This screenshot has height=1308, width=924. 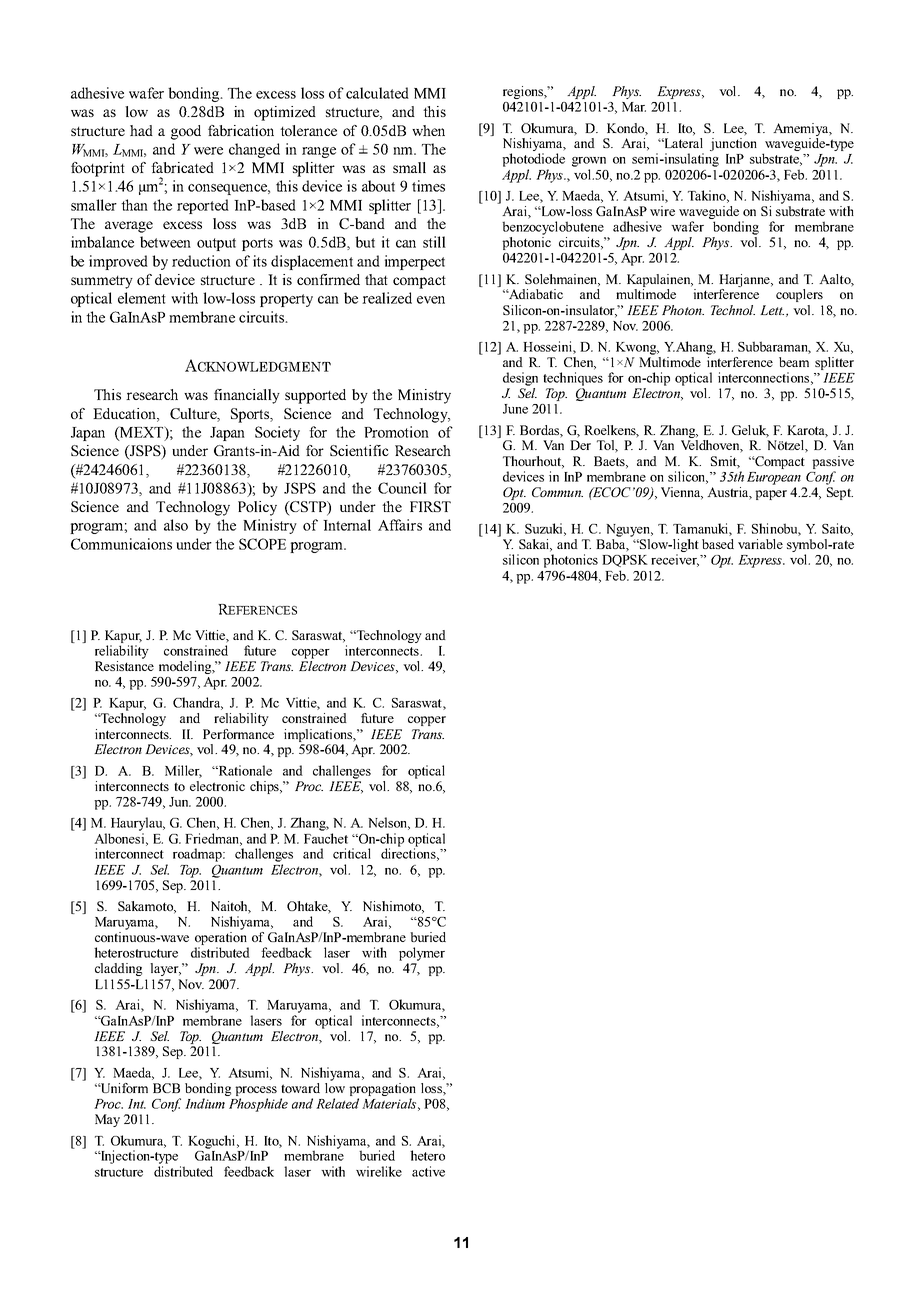 I want to click on operation, so click(x=222, y=940).
